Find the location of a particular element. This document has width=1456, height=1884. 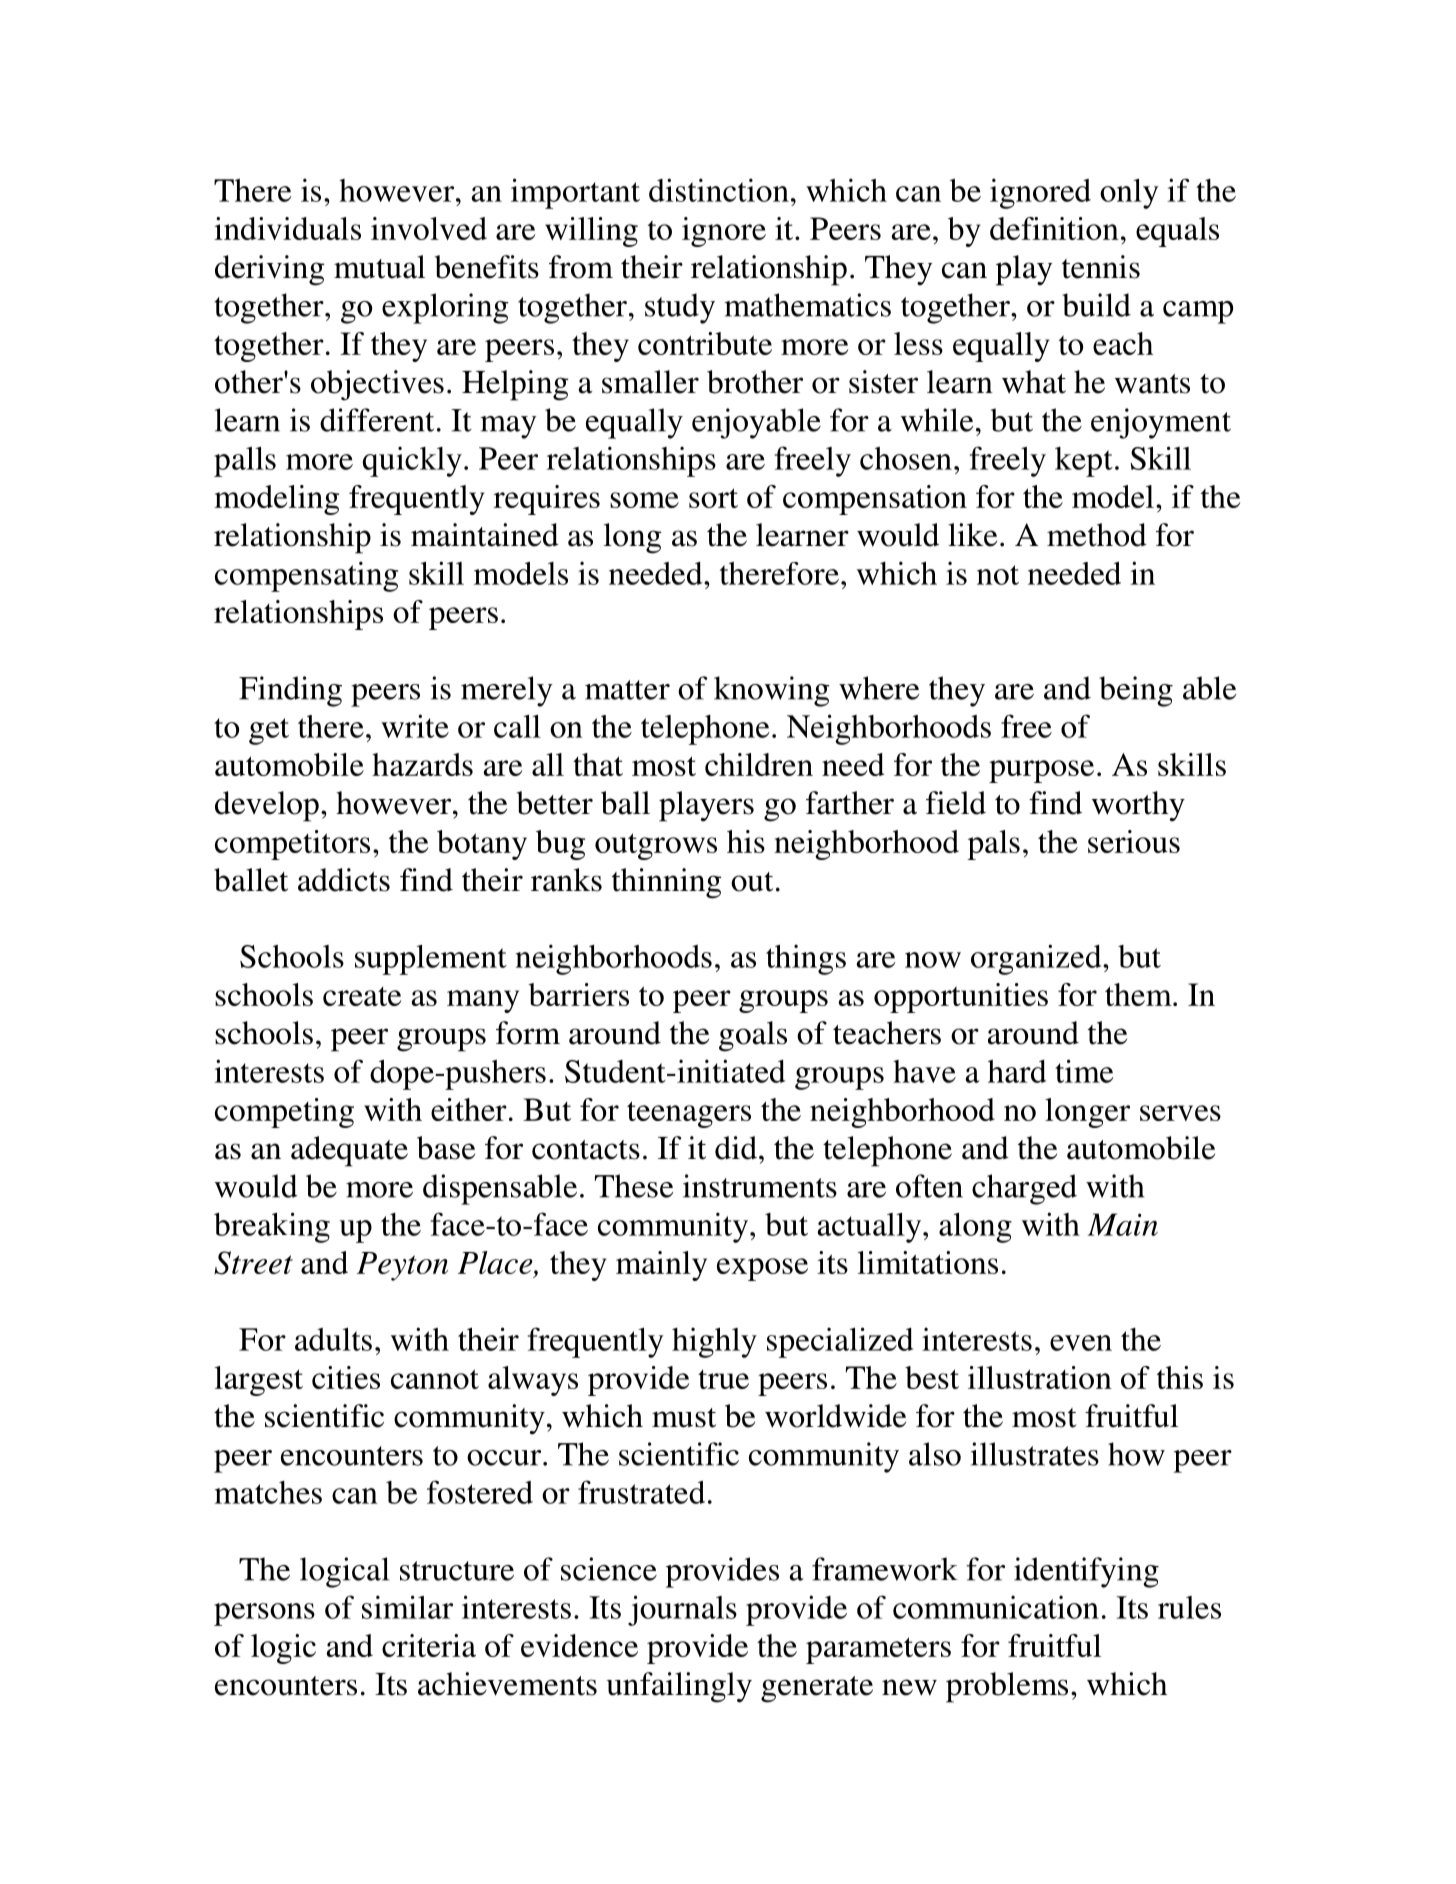

sort is located at coordinates (713, 498).
